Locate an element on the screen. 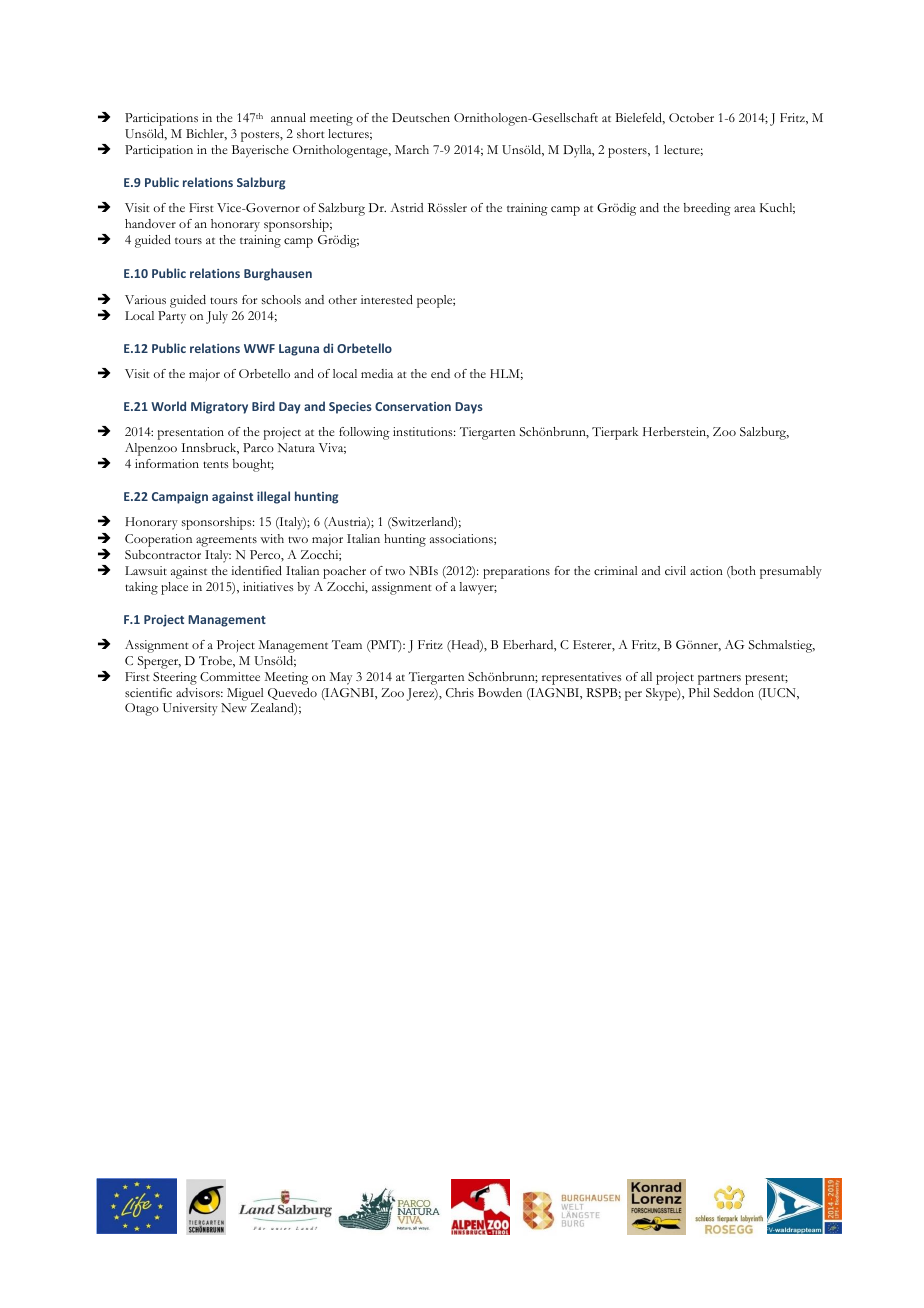 This screenshot has height=1308, width=924. annual is located at coordinates (288, 117).
